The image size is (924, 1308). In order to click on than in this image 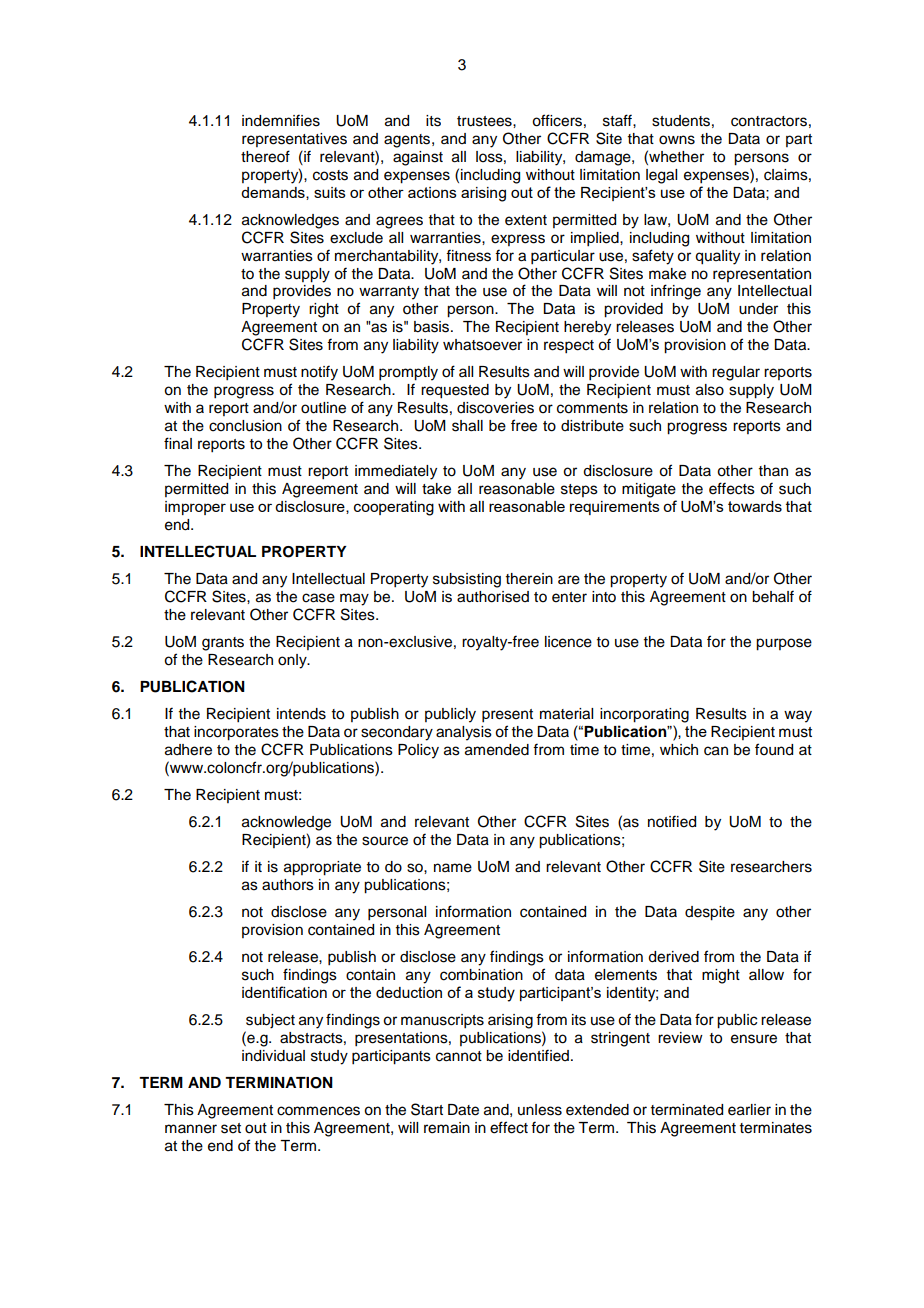, I will do `click(773, 470)`.
